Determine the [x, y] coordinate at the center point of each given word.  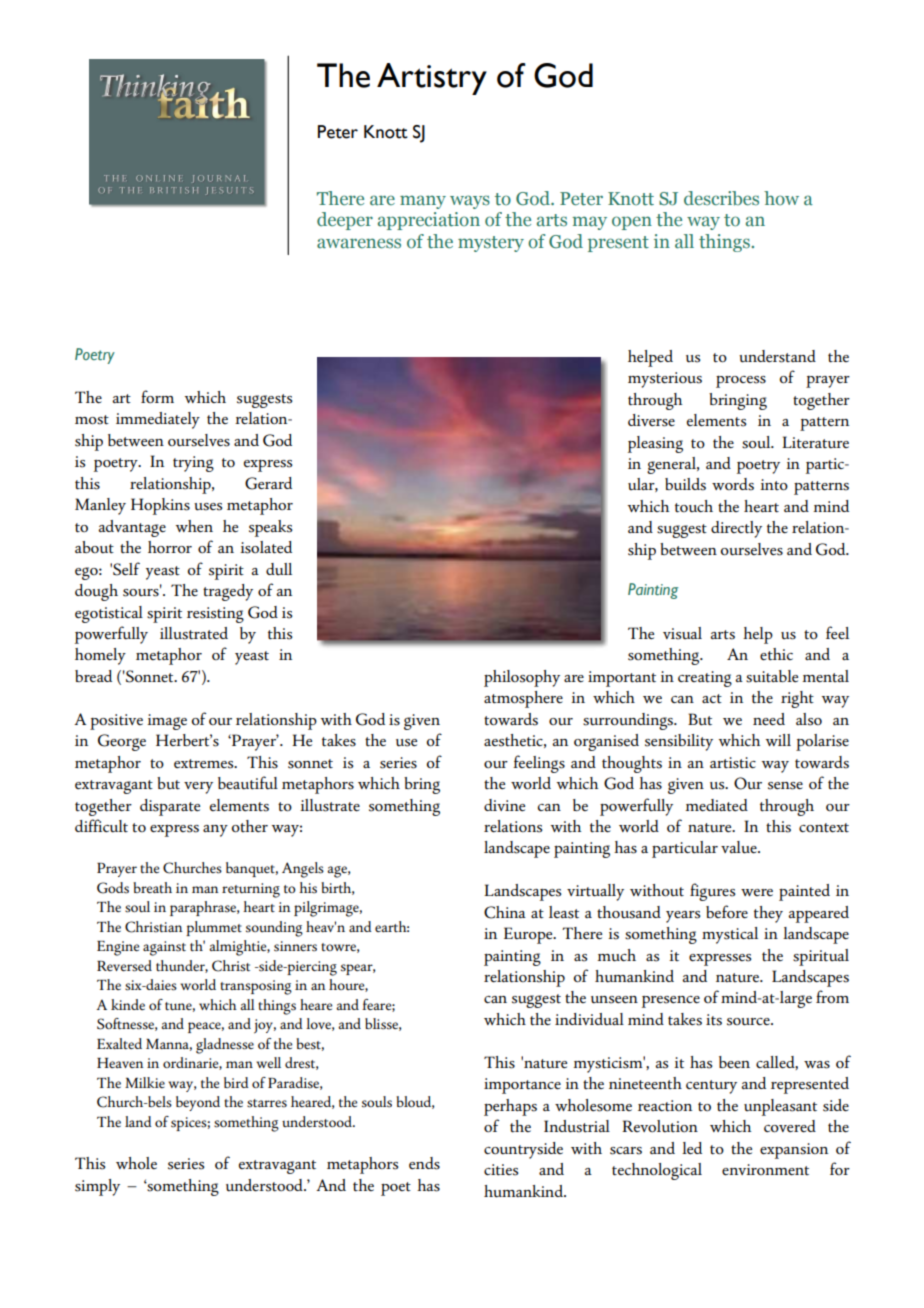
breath [152, 887]
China [505, 912]
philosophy [522, 678]
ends [424, 1163]
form [157, 396]
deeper [345, 221]
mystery [491, 244]
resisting [215, 615]
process [741, 381]
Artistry [432, 79]
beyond [198, 1103]
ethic [776, 654]
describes [721, 198]
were [757, 892]
